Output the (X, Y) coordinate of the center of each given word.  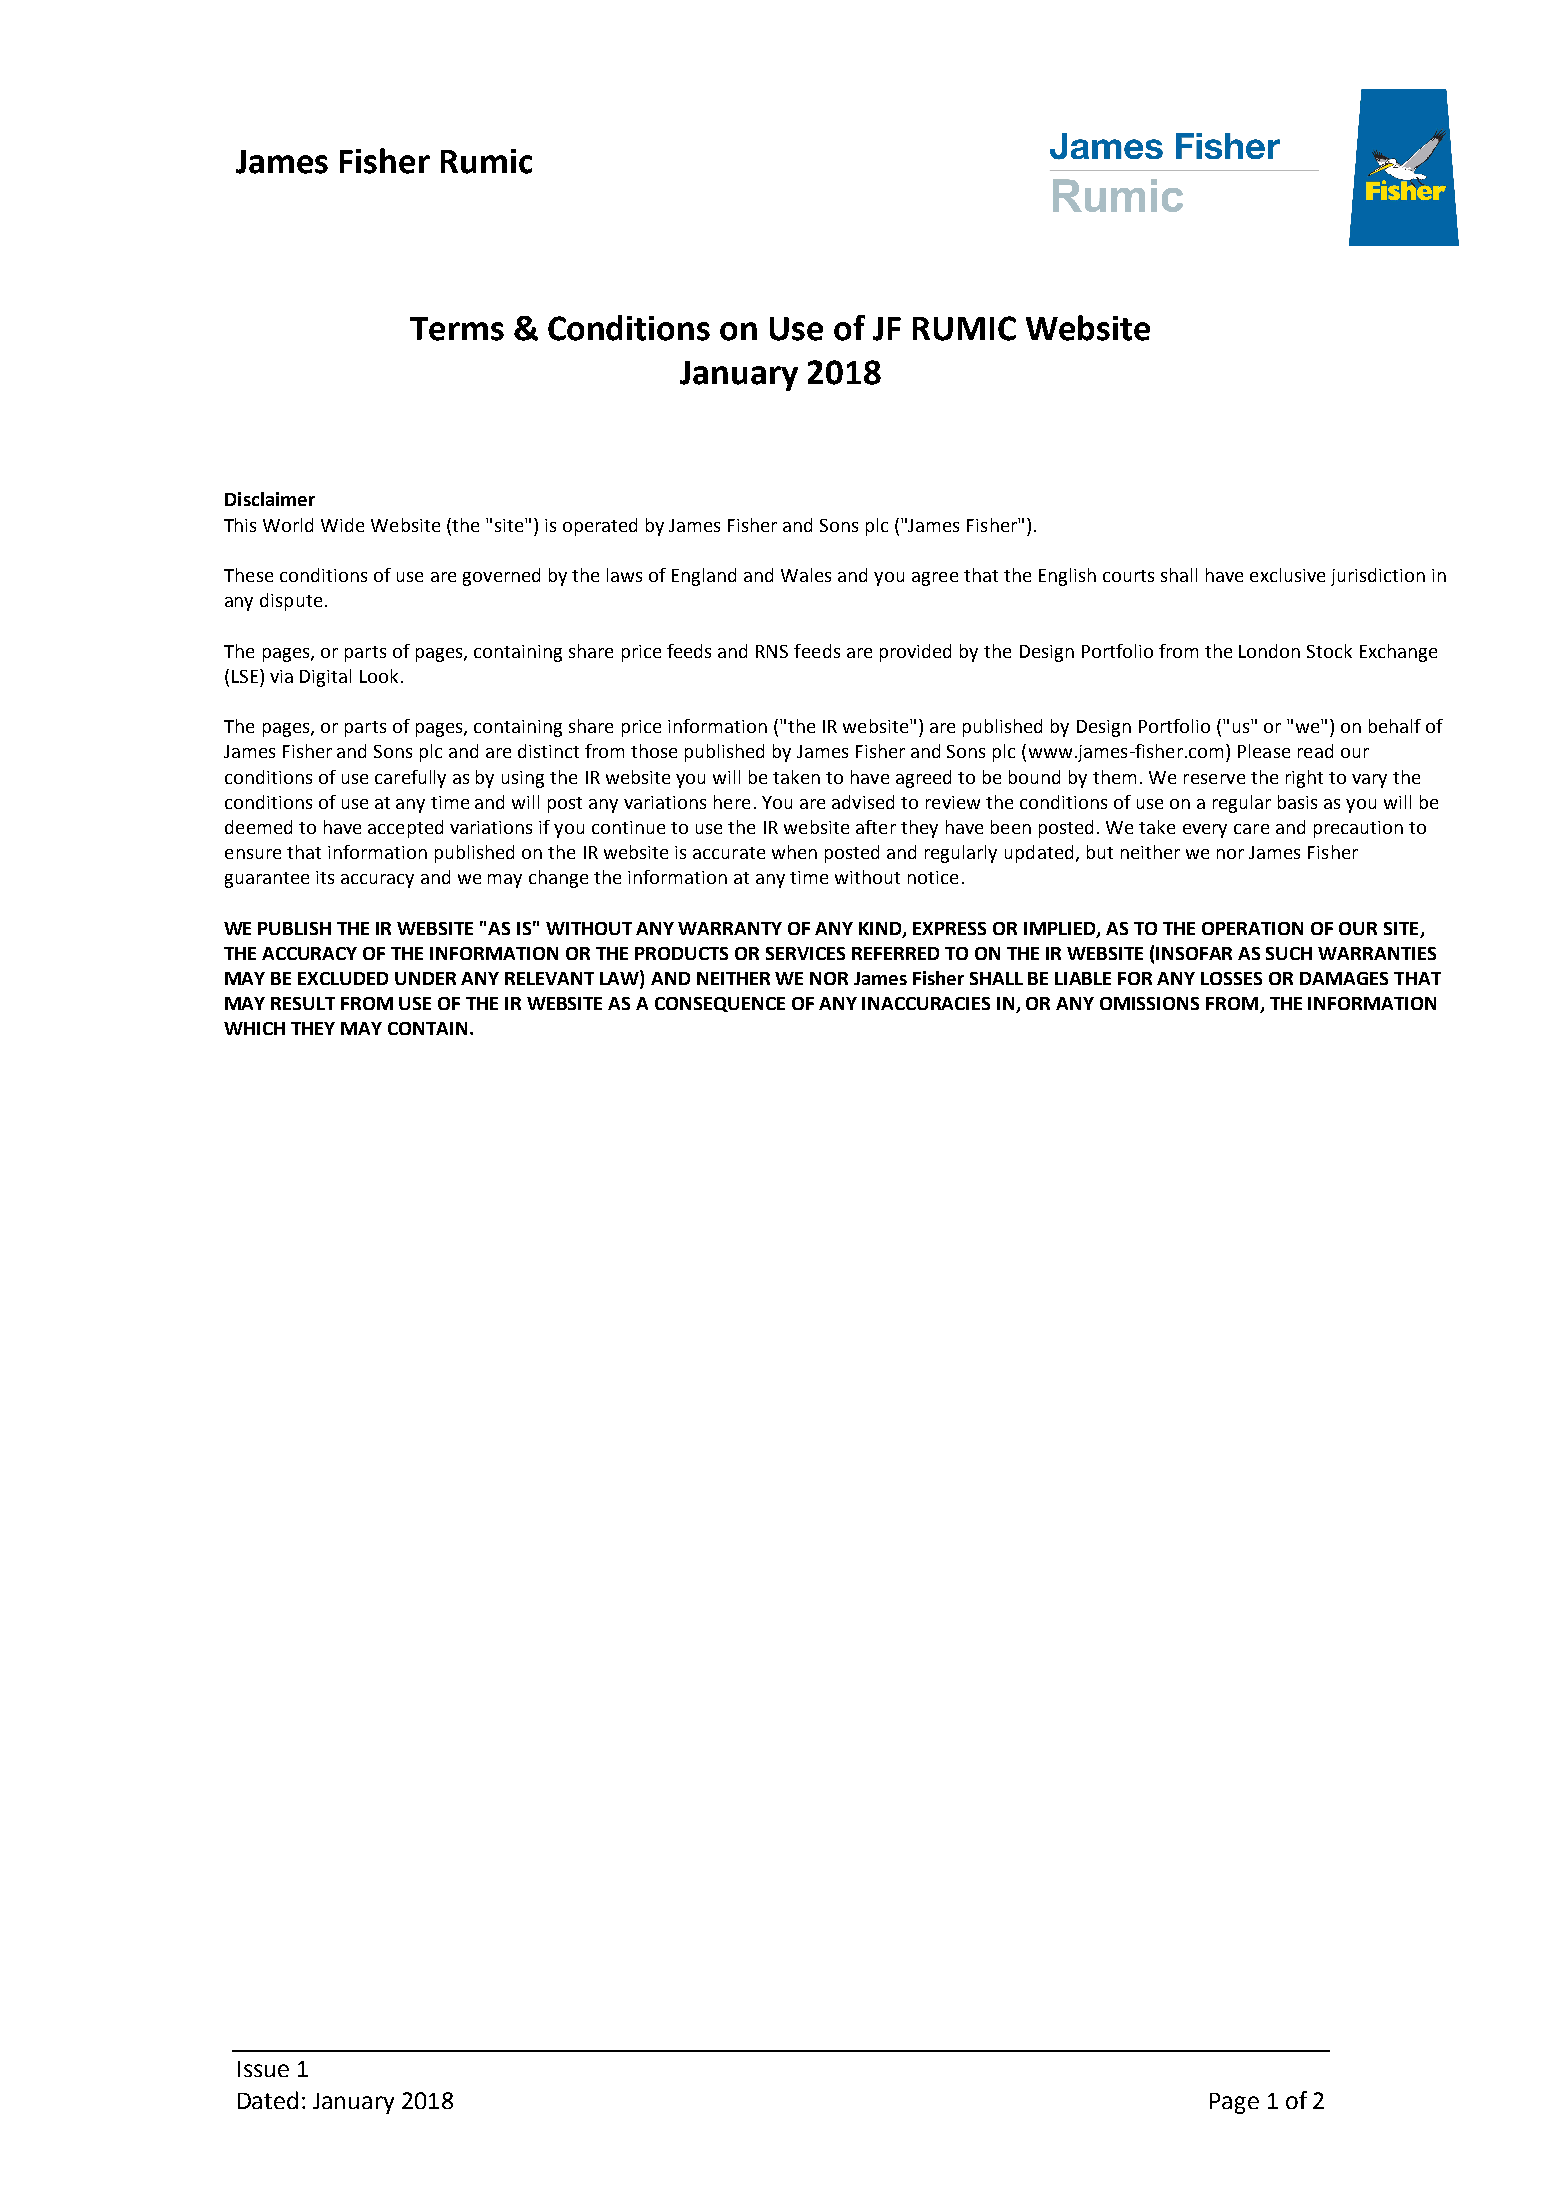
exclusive (1287, 575)
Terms (457, 329)
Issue (263, 2069)
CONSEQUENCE (720, 1004)
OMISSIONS (1149, 1003)
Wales (806, 575)
